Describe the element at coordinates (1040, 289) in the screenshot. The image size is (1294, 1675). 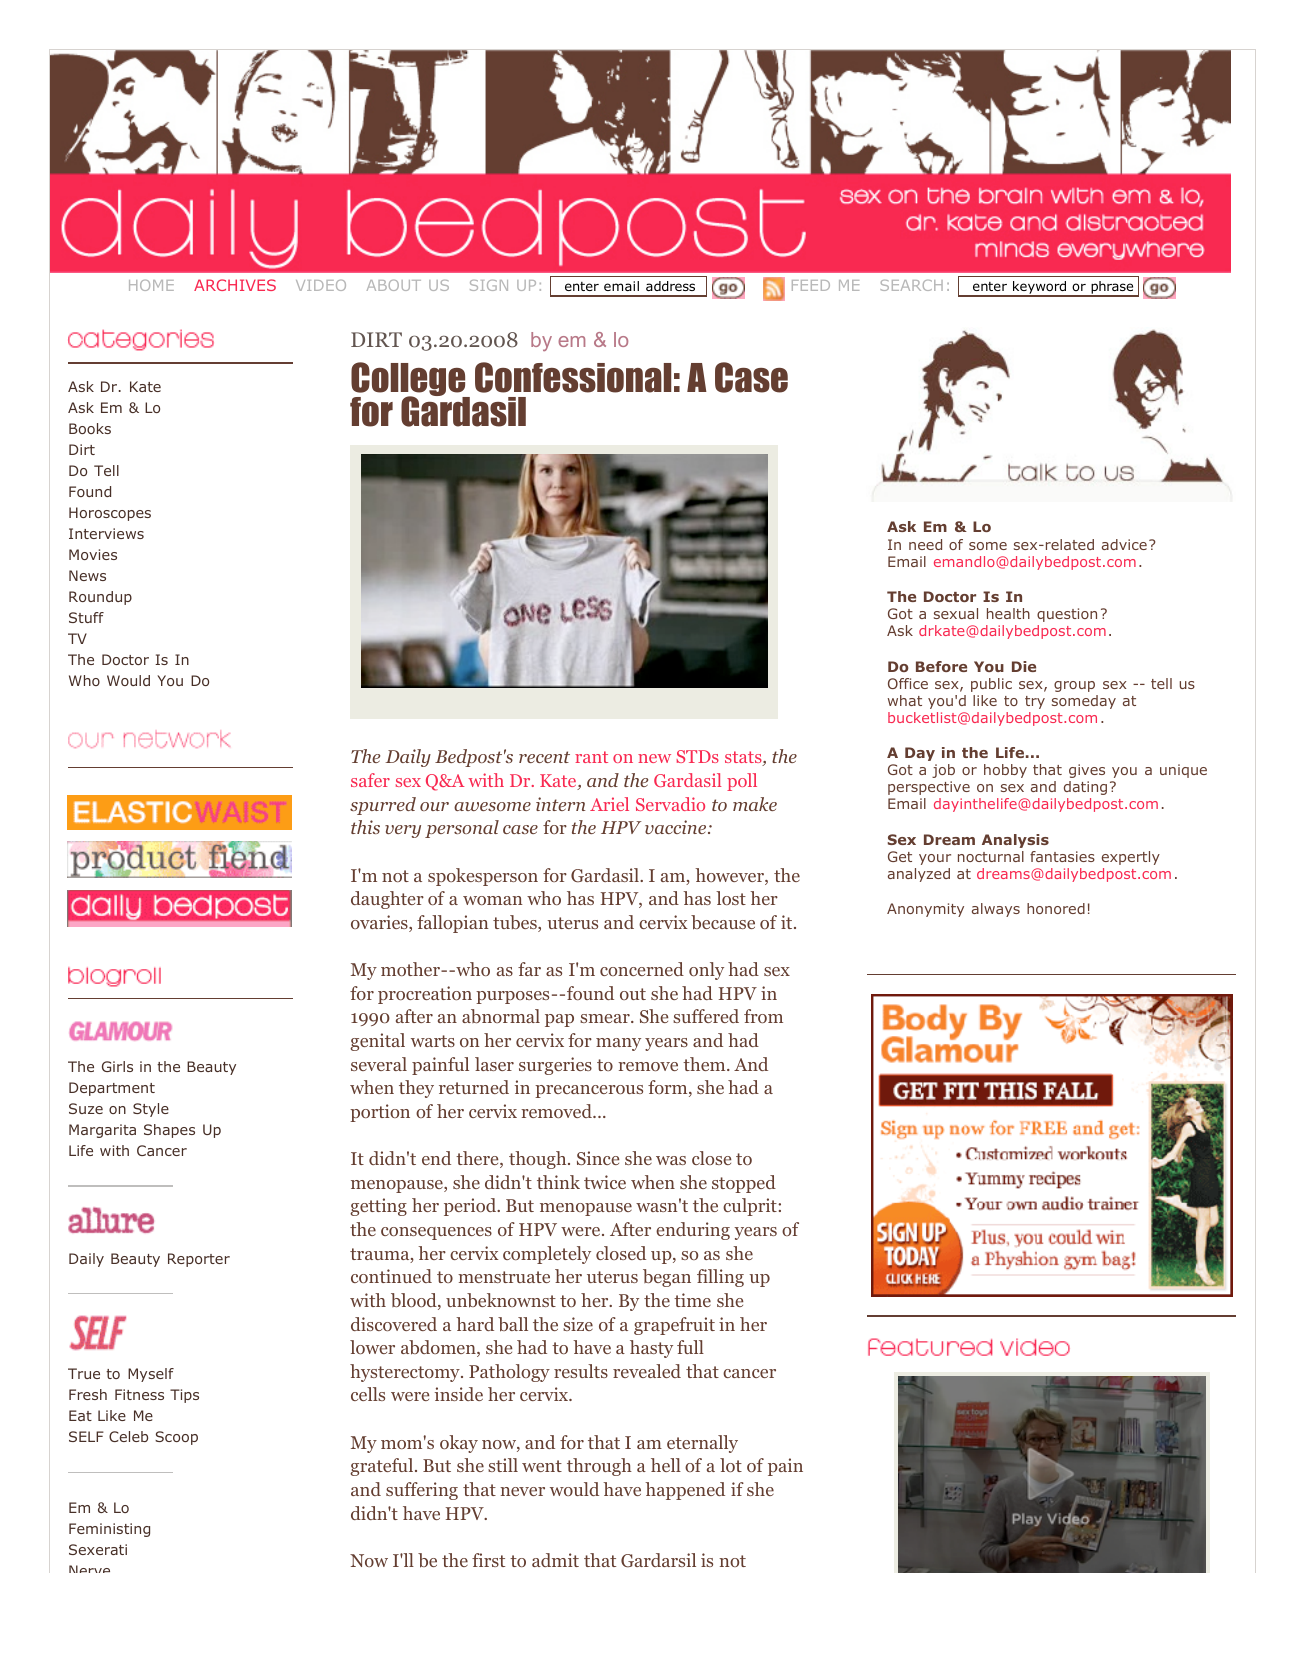
I see `keyword` at that location.
